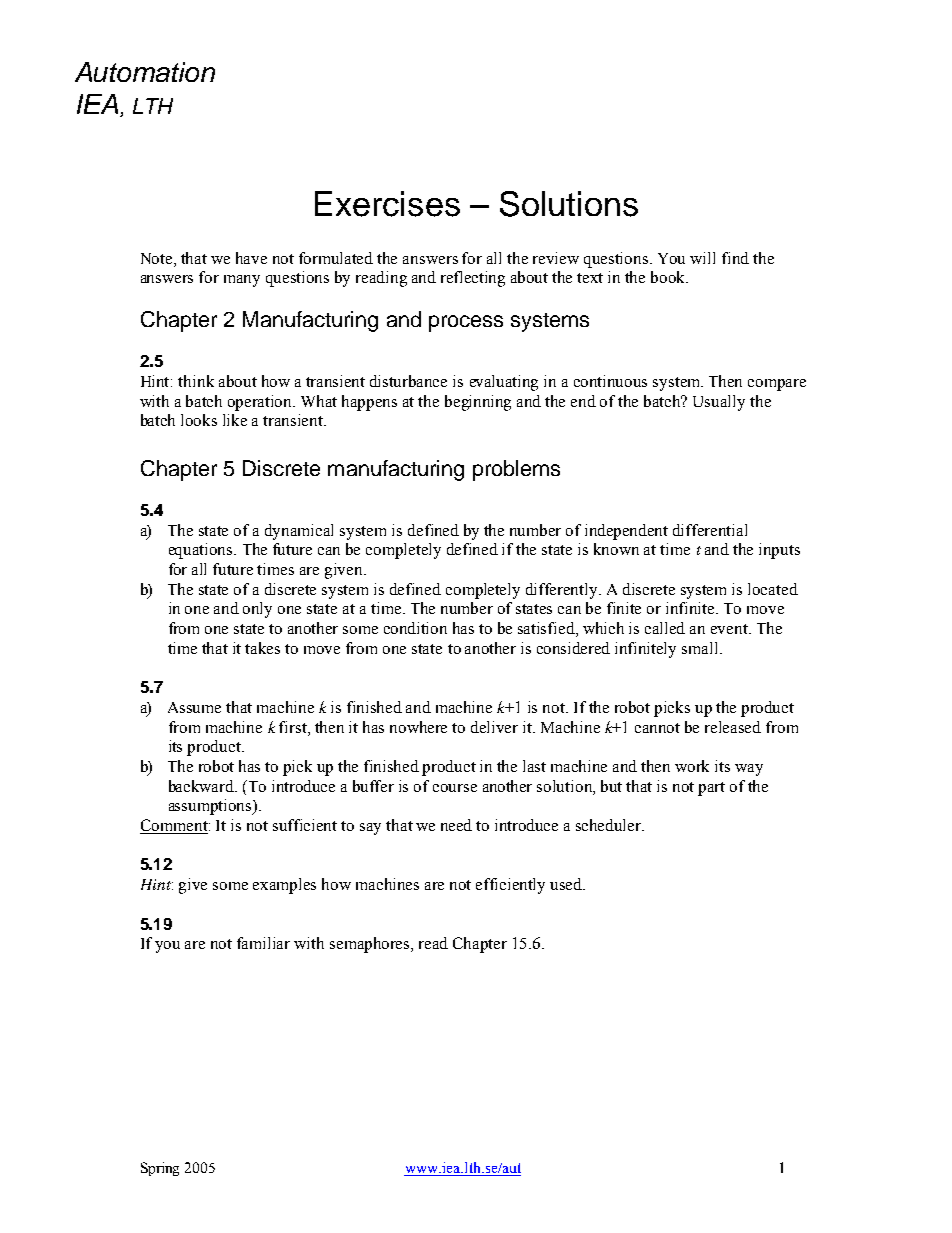 Image resolution: width=952 pixels, height=1233 pixels. What do you see at coordinates (387, 204) in the screenshot?
I see `Exercises` at bounding box center [387, 204].
